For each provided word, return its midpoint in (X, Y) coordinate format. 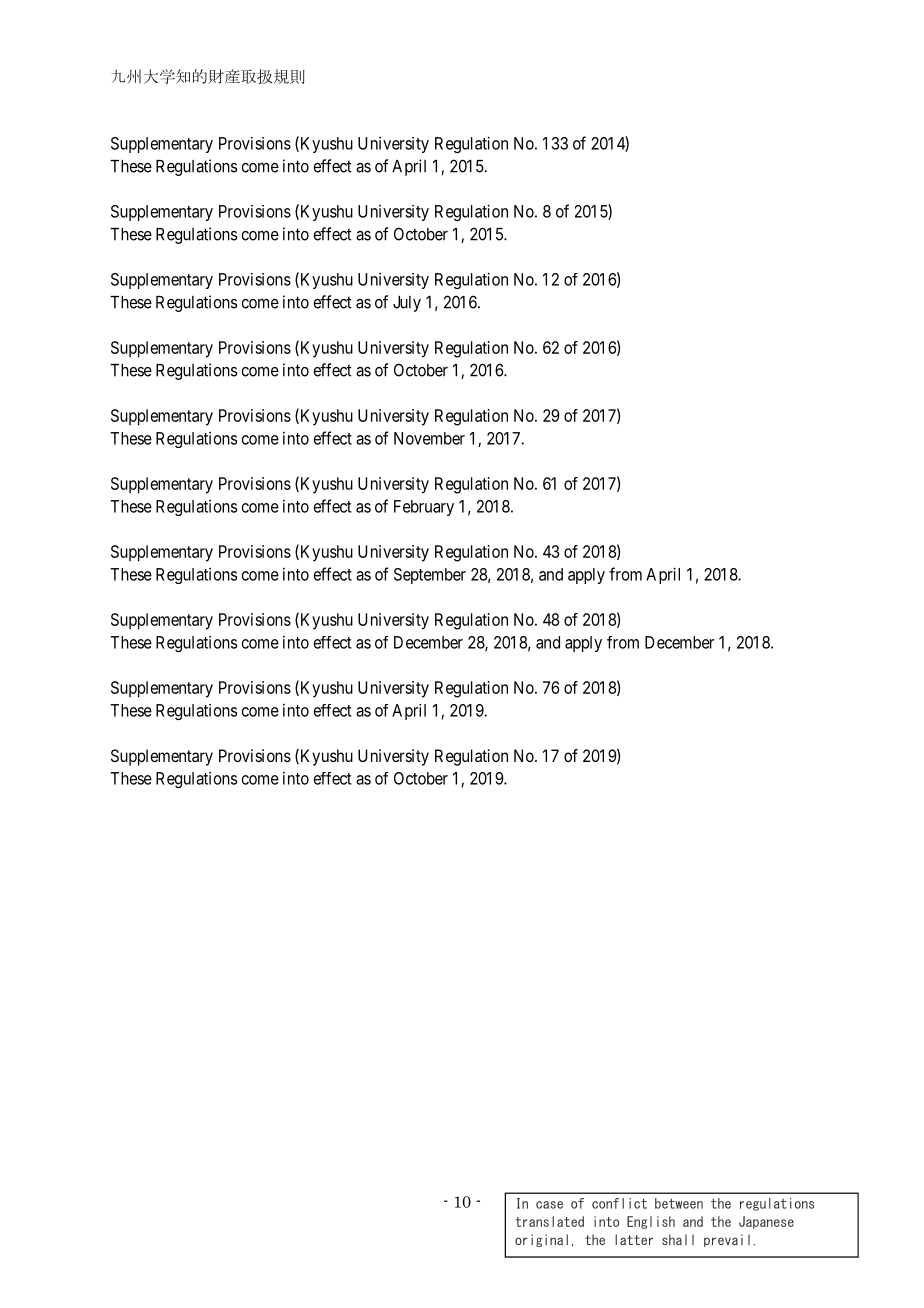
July (407, 304)
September (430, 576)
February (424, 508)
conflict (619, 1203)
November (429, 438)
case (549, 1205)
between (679, 1203)
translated (549, 1221)
